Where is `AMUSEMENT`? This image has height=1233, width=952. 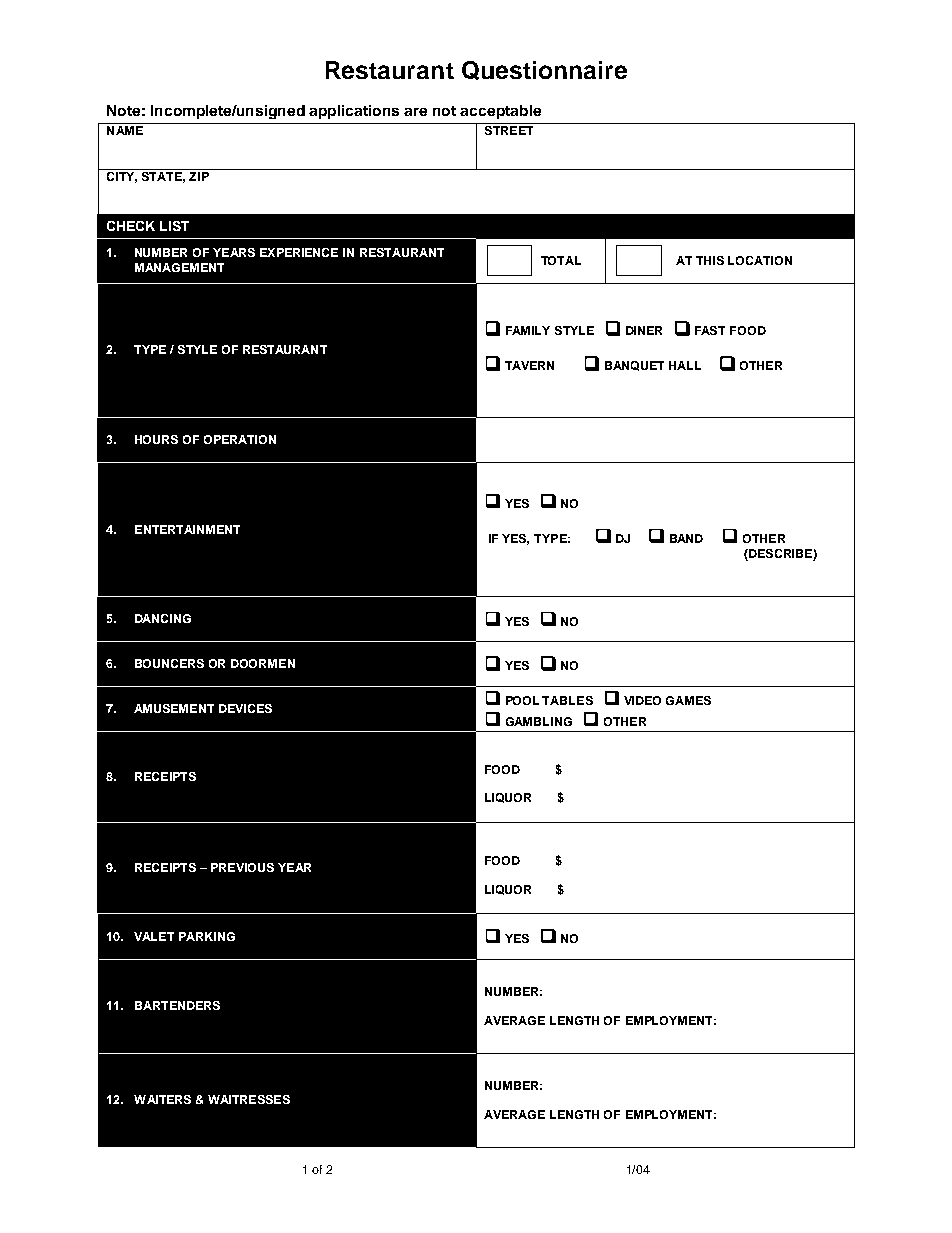
AMUSEMENT is located at coordinates (174, 708).
